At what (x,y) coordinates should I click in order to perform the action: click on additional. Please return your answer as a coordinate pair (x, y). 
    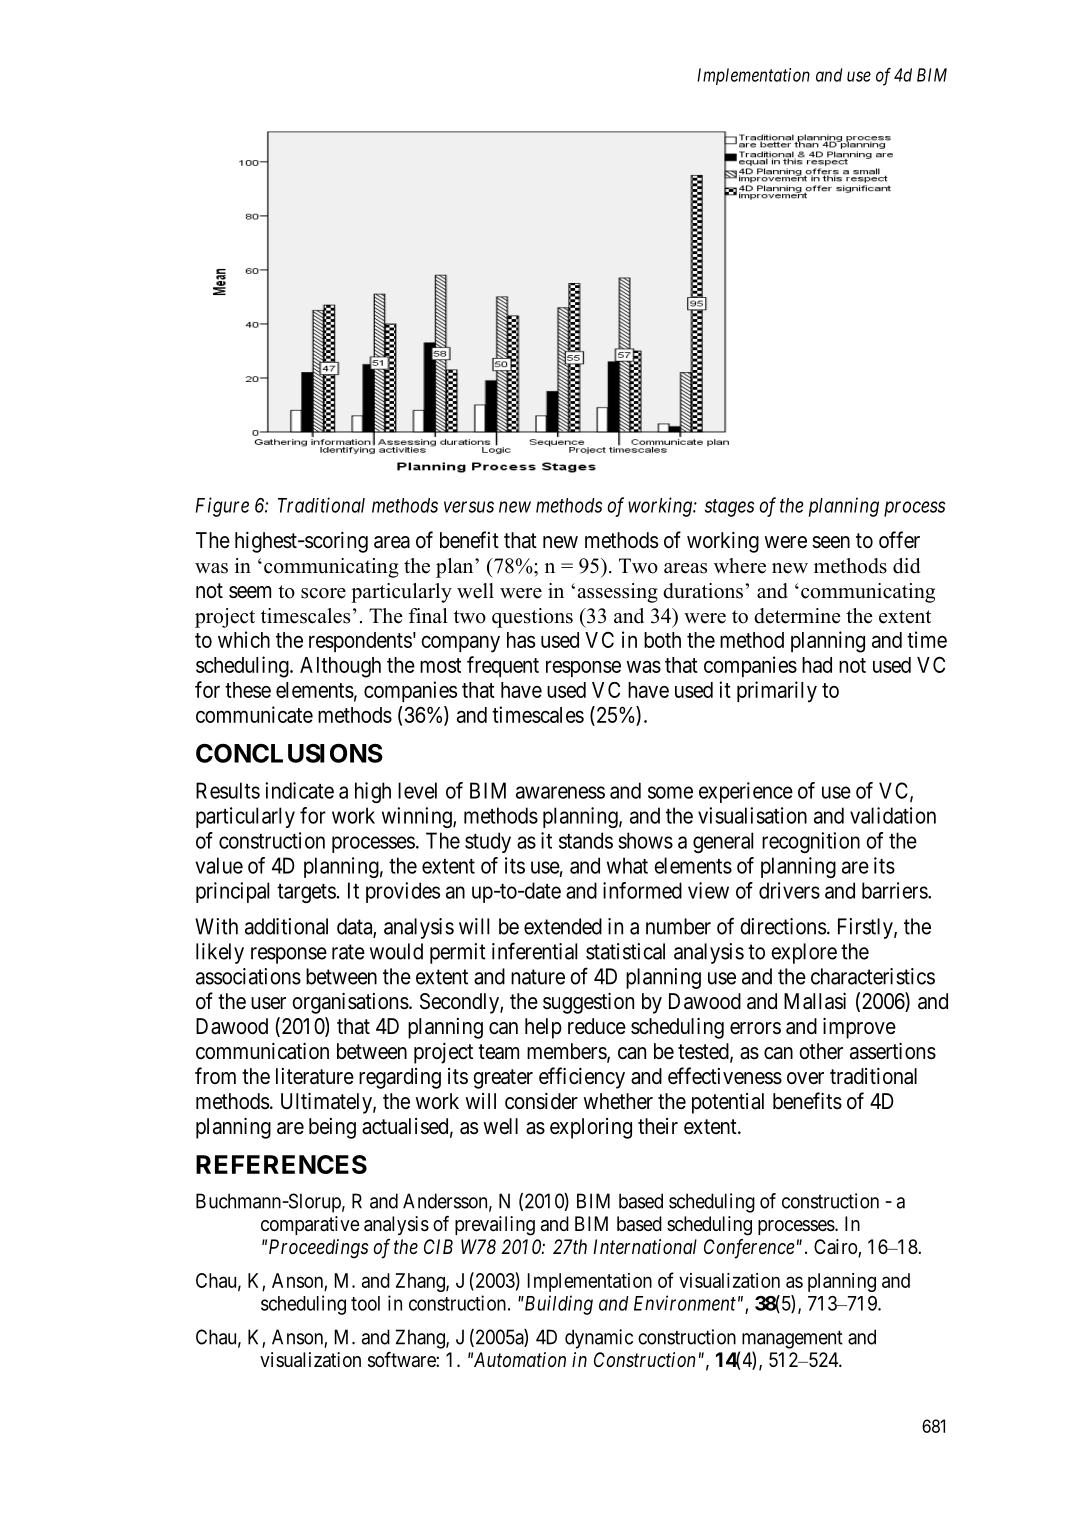
    Looking at the image, I should click on (286, 926).
